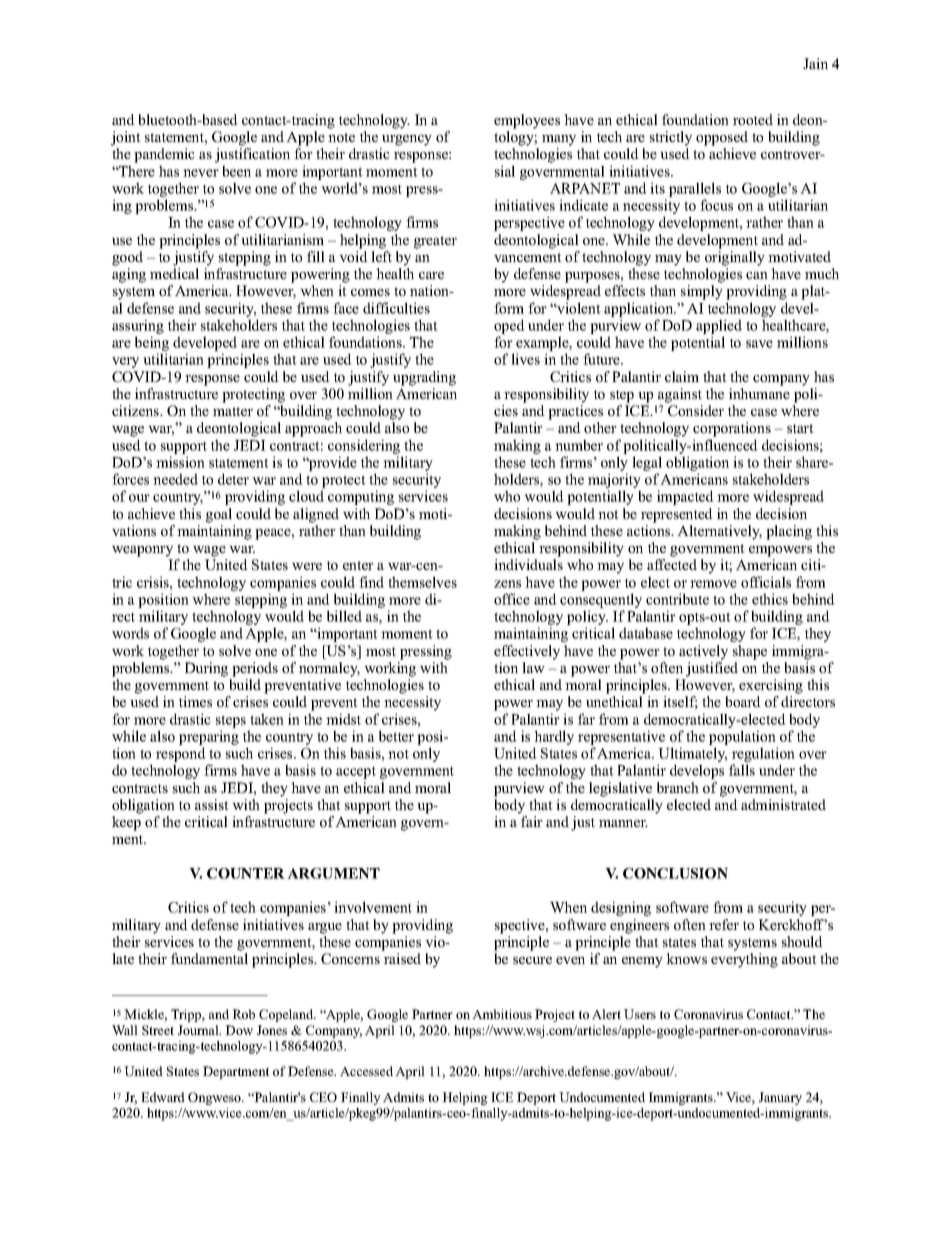  What do you see at coordinates (199, 1030) in the screenshot?
I see `Journal` at bounding box center [199, 1030].
